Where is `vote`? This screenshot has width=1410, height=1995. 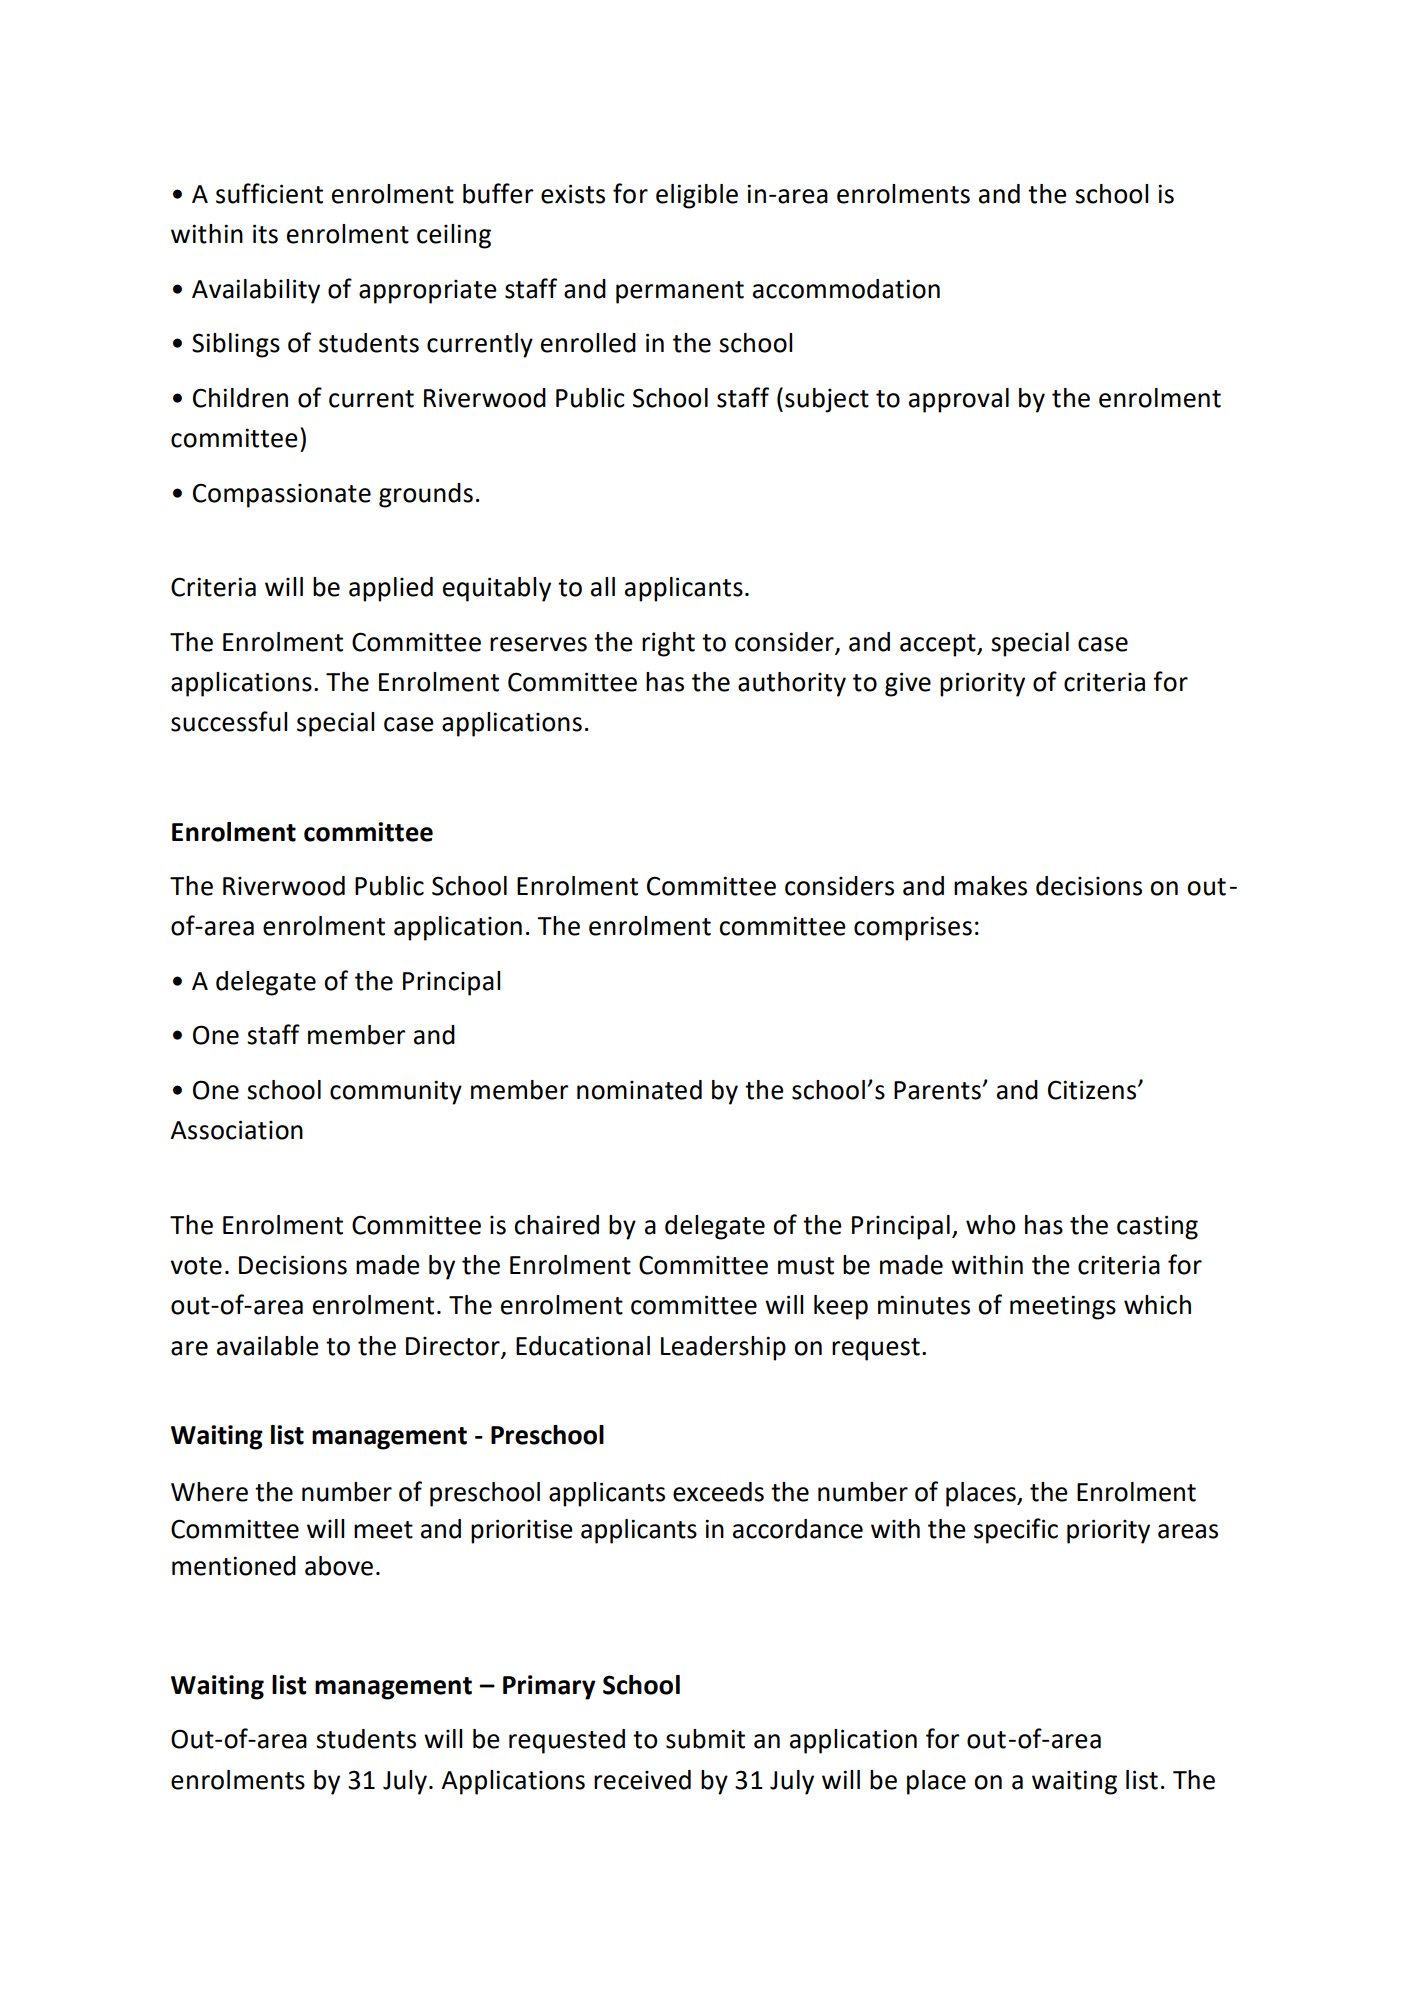
vote is located at coordinates (196, 1266).
